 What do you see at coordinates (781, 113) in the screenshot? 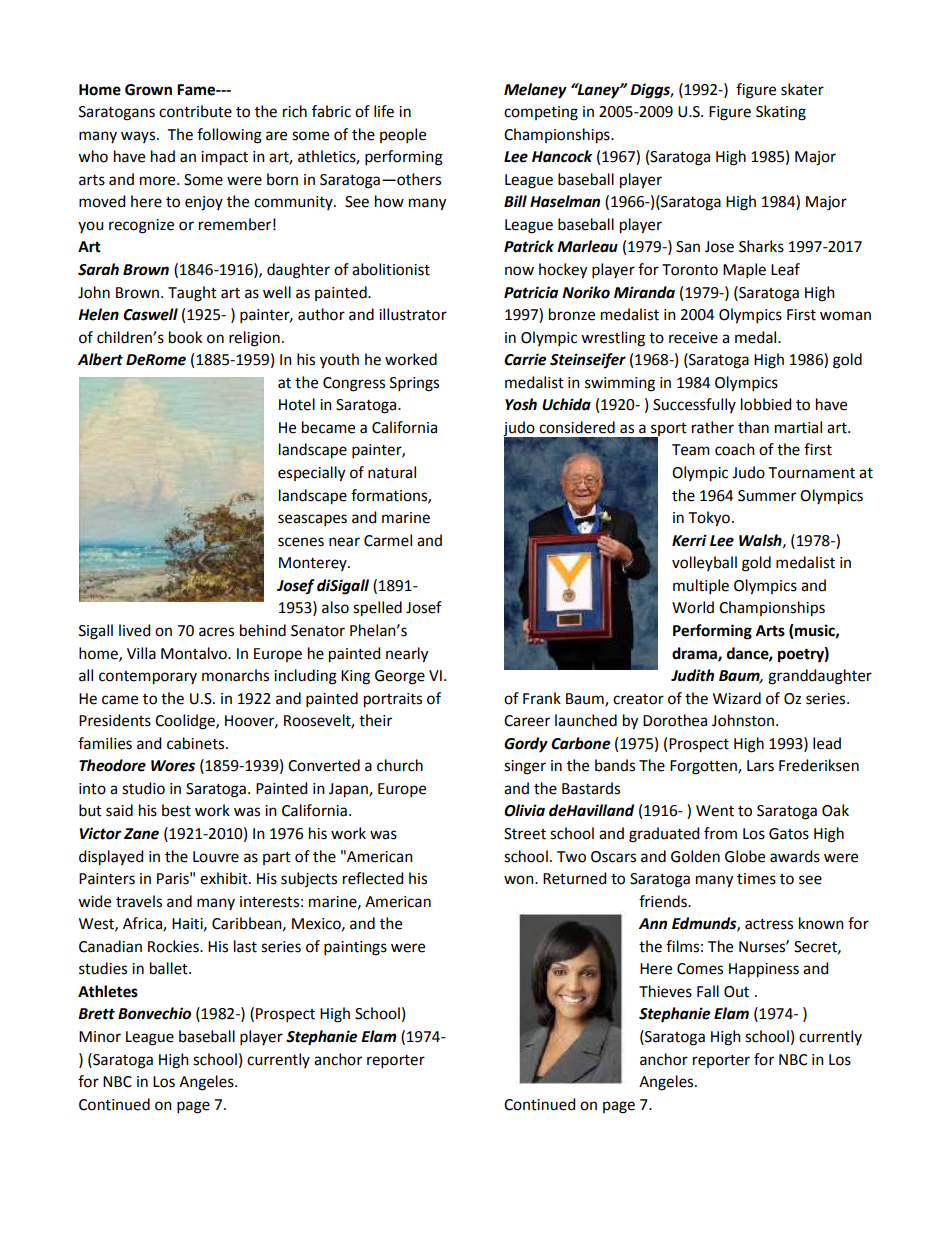
I see `Skating` at bounding box center [781, 113].
